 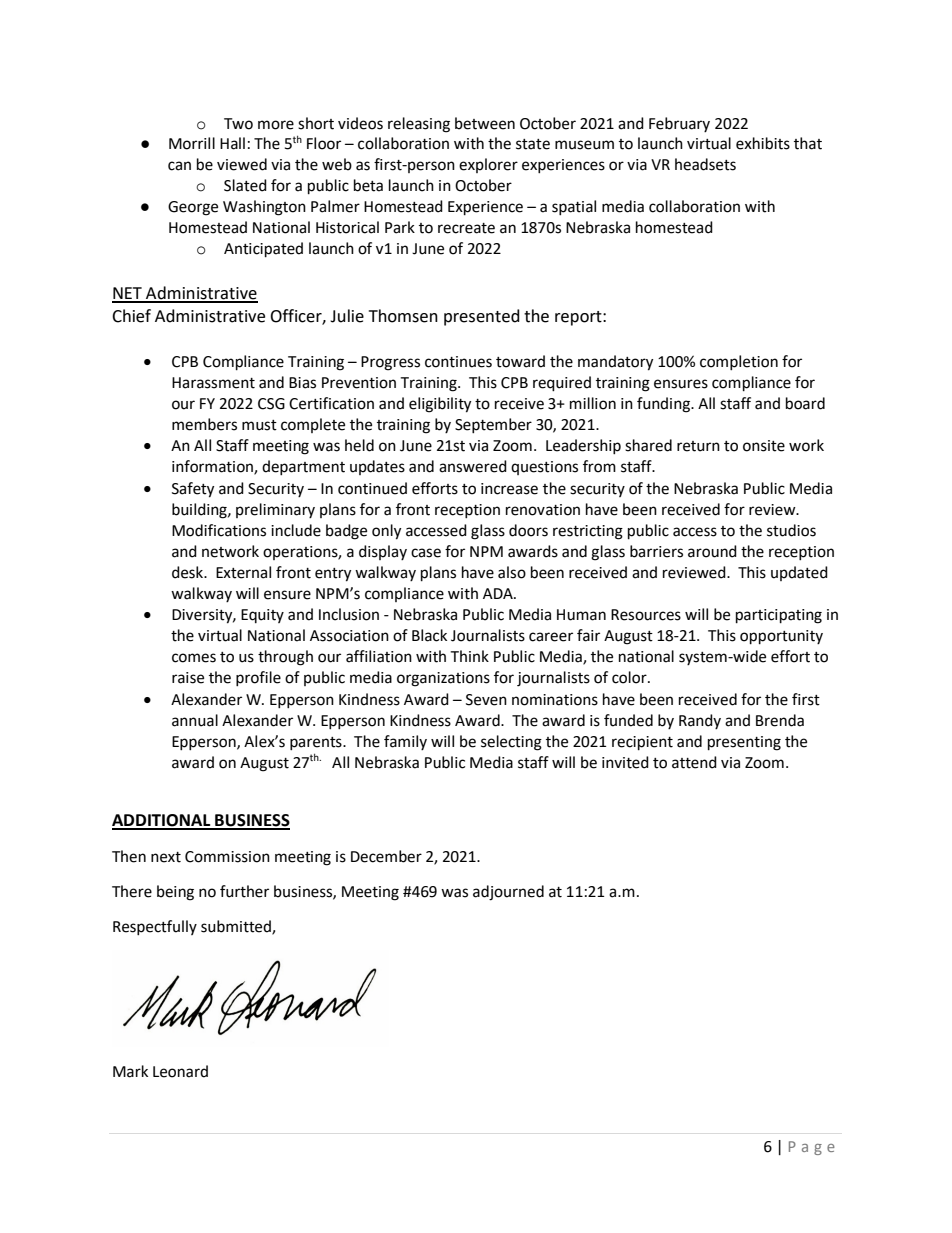 I want to click on explorer, so click(x=488, y=165).
